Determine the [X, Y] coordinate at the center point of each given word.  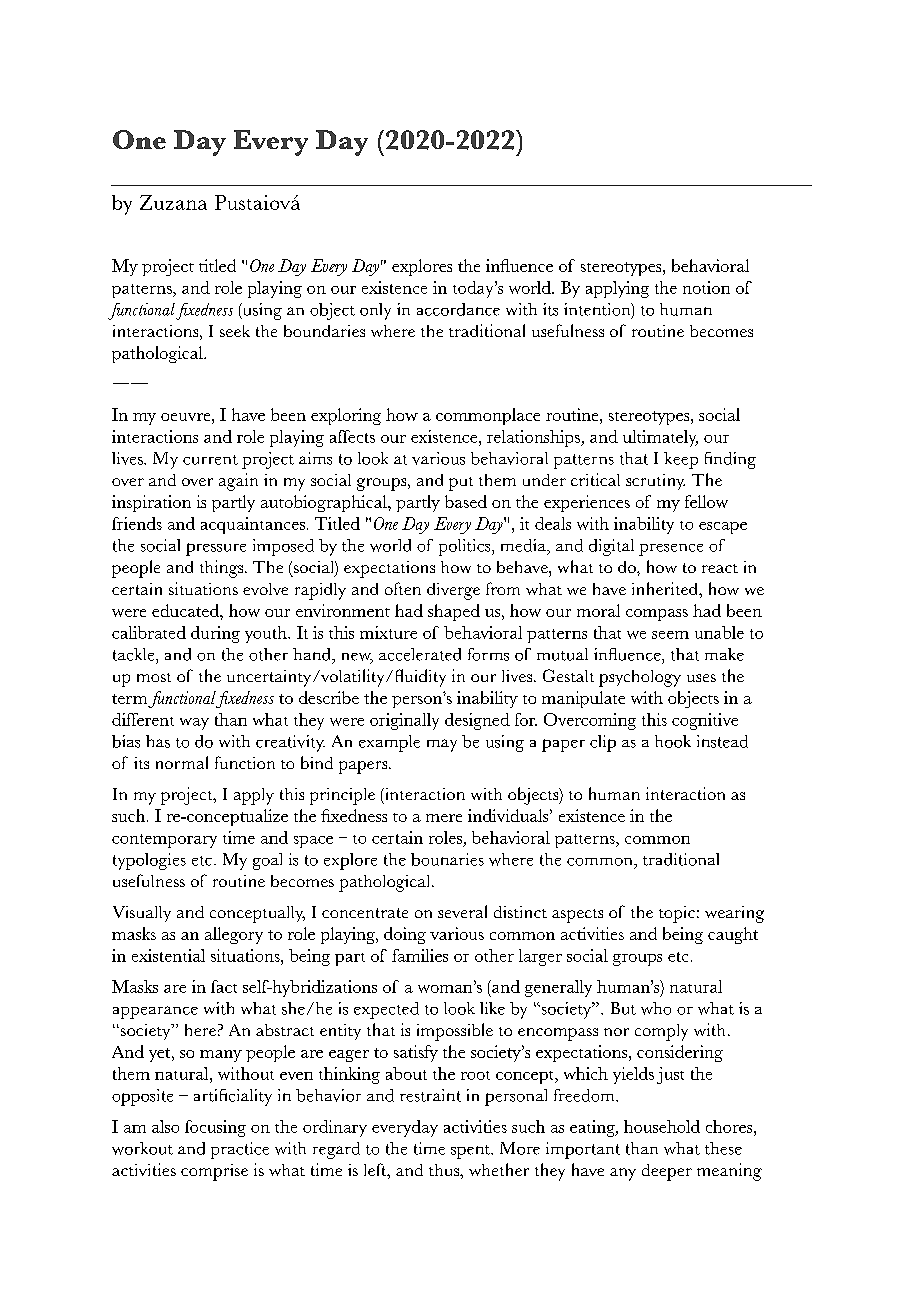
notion [706, 287]
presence [671, 550]
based [466, 501]
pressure [216, 549]
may [442, 745]
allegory [234, 935]
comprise [214, 1172]
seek [235, 331]
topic [677, 914]
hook [673, 741]
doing [405, 935]
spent [471, 1152]
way [194, 724]
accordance [458, 309]
